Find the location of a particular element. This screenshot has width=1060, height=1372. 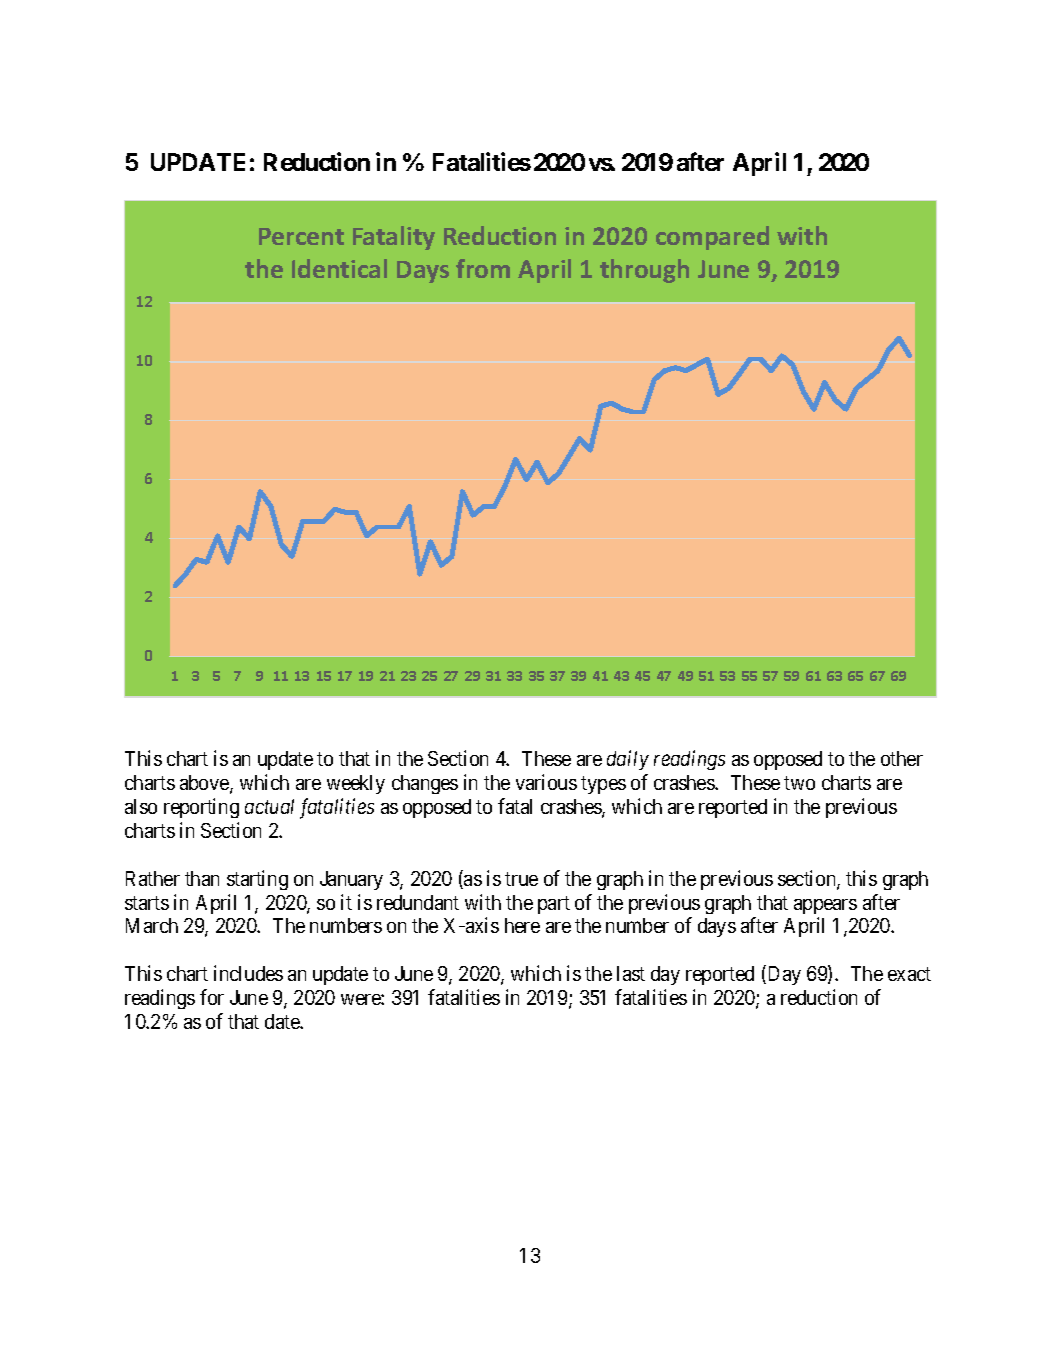

Percent is located at coordinates (301, 236).
